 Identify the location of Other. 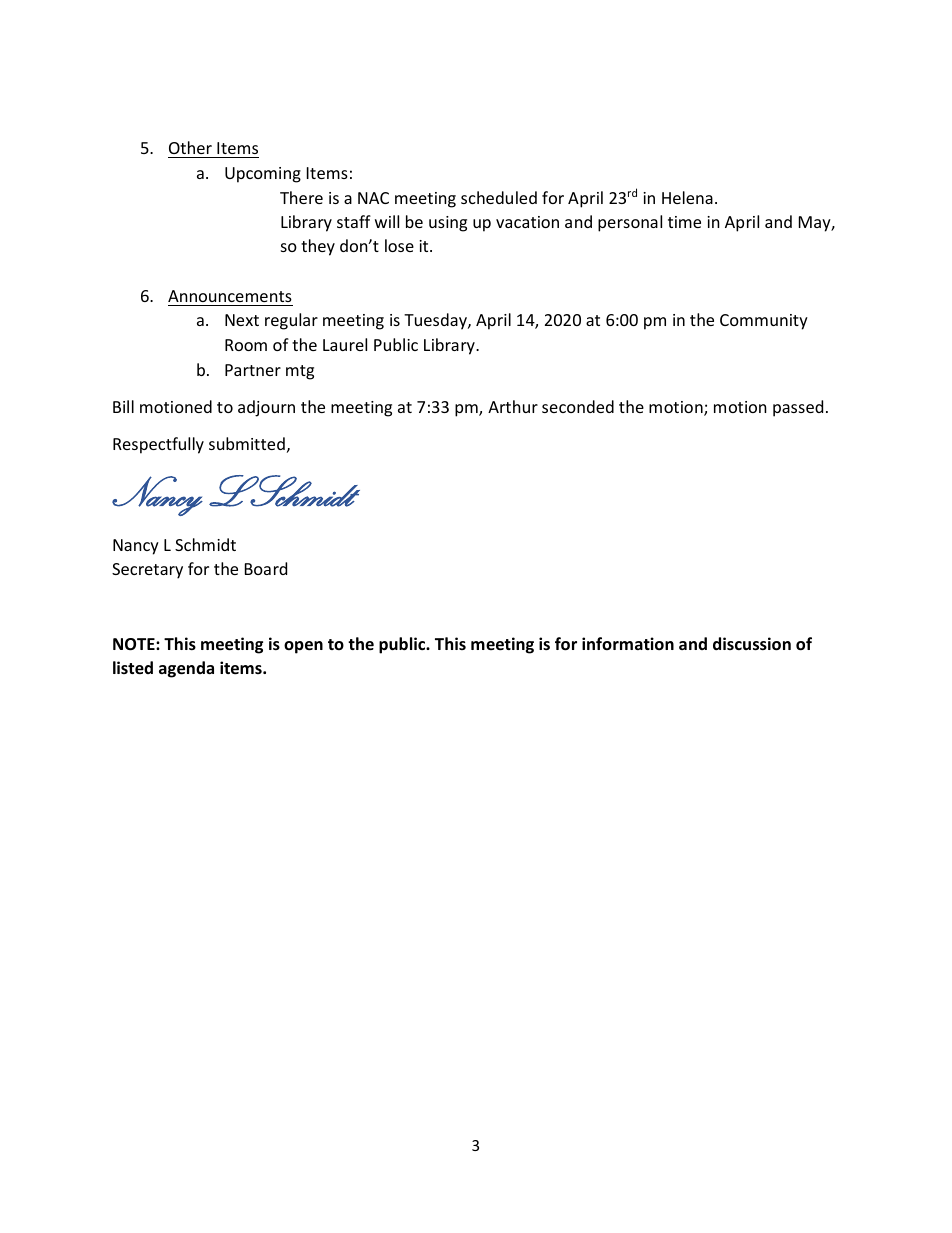
(190, 147).
